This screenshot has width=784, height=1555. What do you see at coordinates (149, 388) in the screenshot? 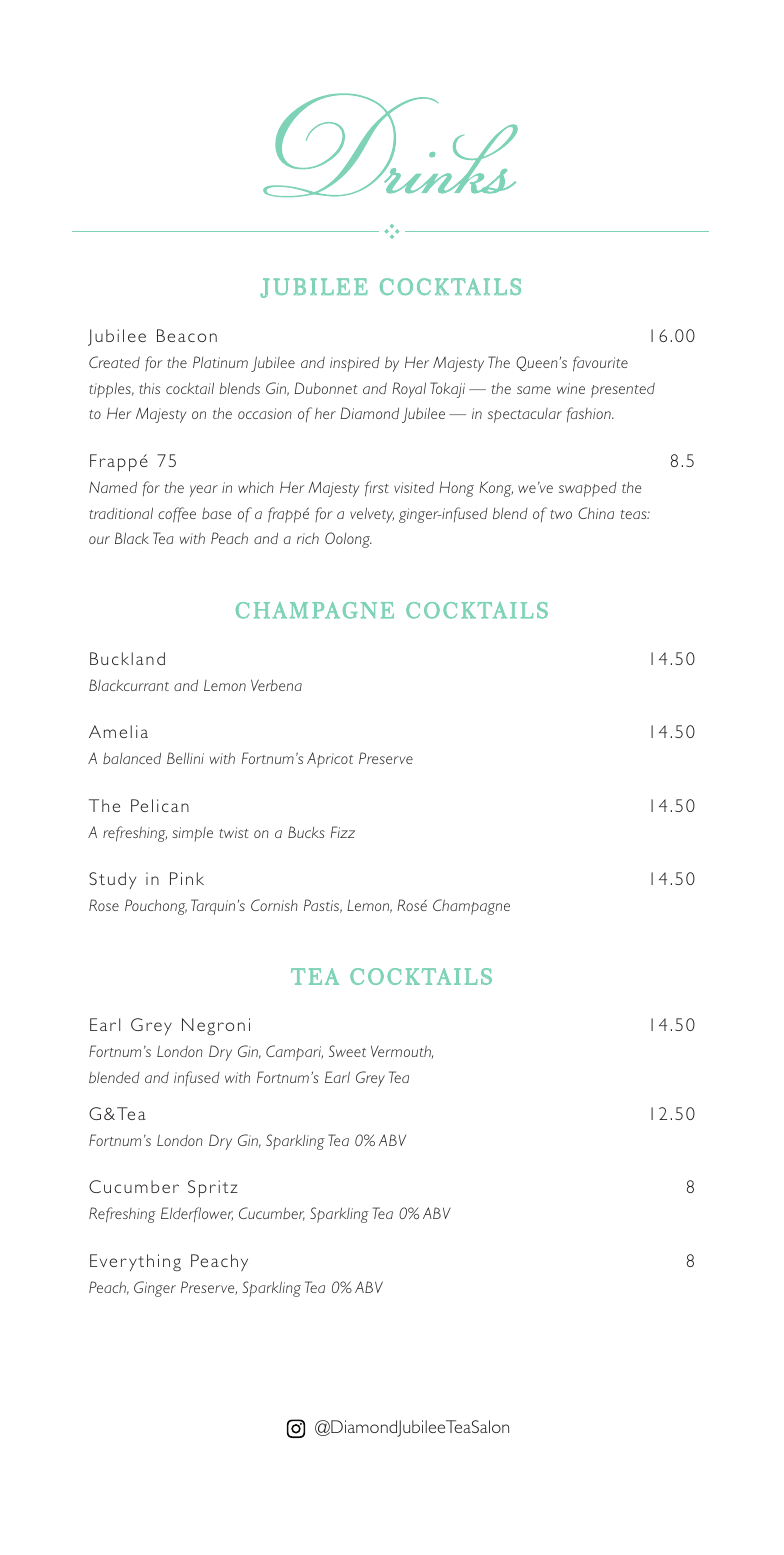
I see `this` at bounding box center [149, 388].
